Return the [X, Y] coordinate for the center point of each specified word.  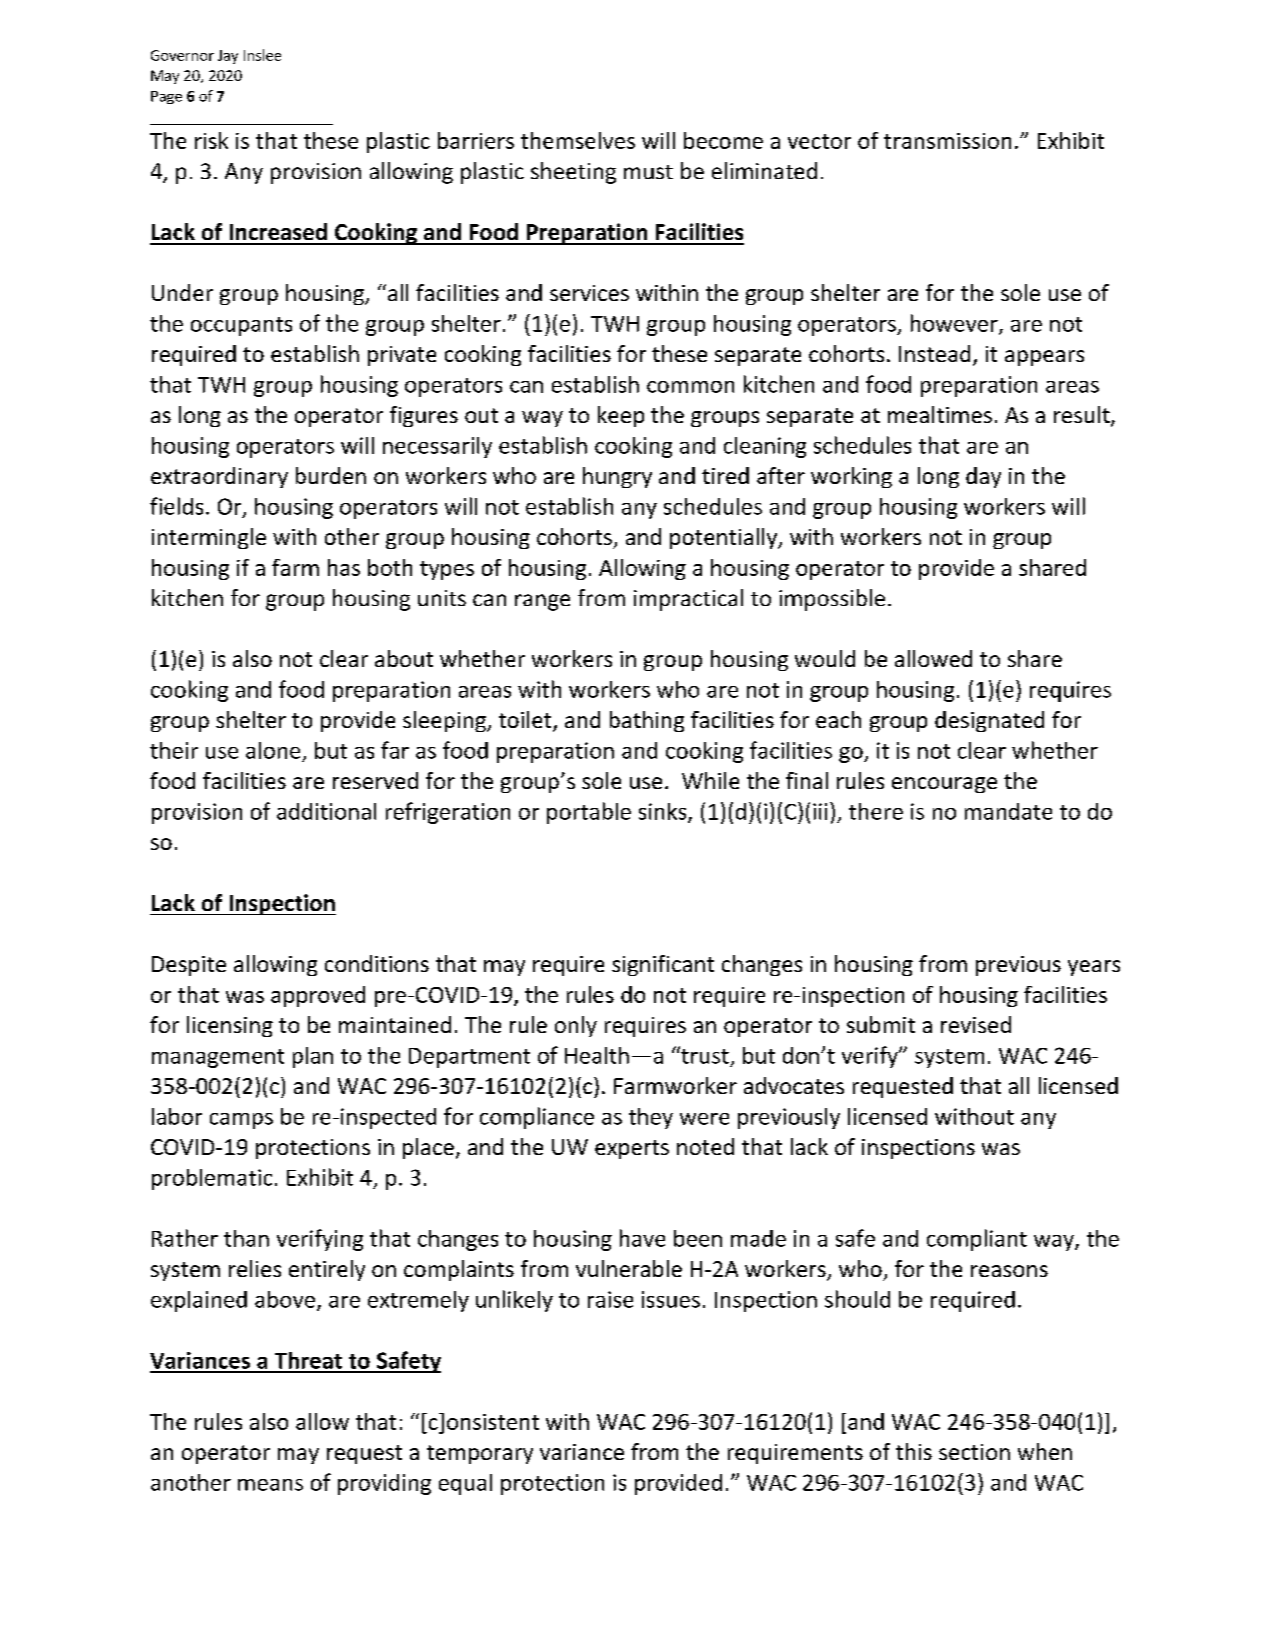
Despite [189, 966]
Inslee [262, 55]
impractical [688, 600]
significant [663, 965]
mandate [1008, 811]
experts [632, 1149]
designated [989, 721]
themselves [578, 140]
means [270, 1485]
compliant [977, 1240]
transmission [947, 141]
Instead [934, 353]
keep [621, 416]
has [344, 567]
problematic [212, 1179]
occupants [241, 326]
